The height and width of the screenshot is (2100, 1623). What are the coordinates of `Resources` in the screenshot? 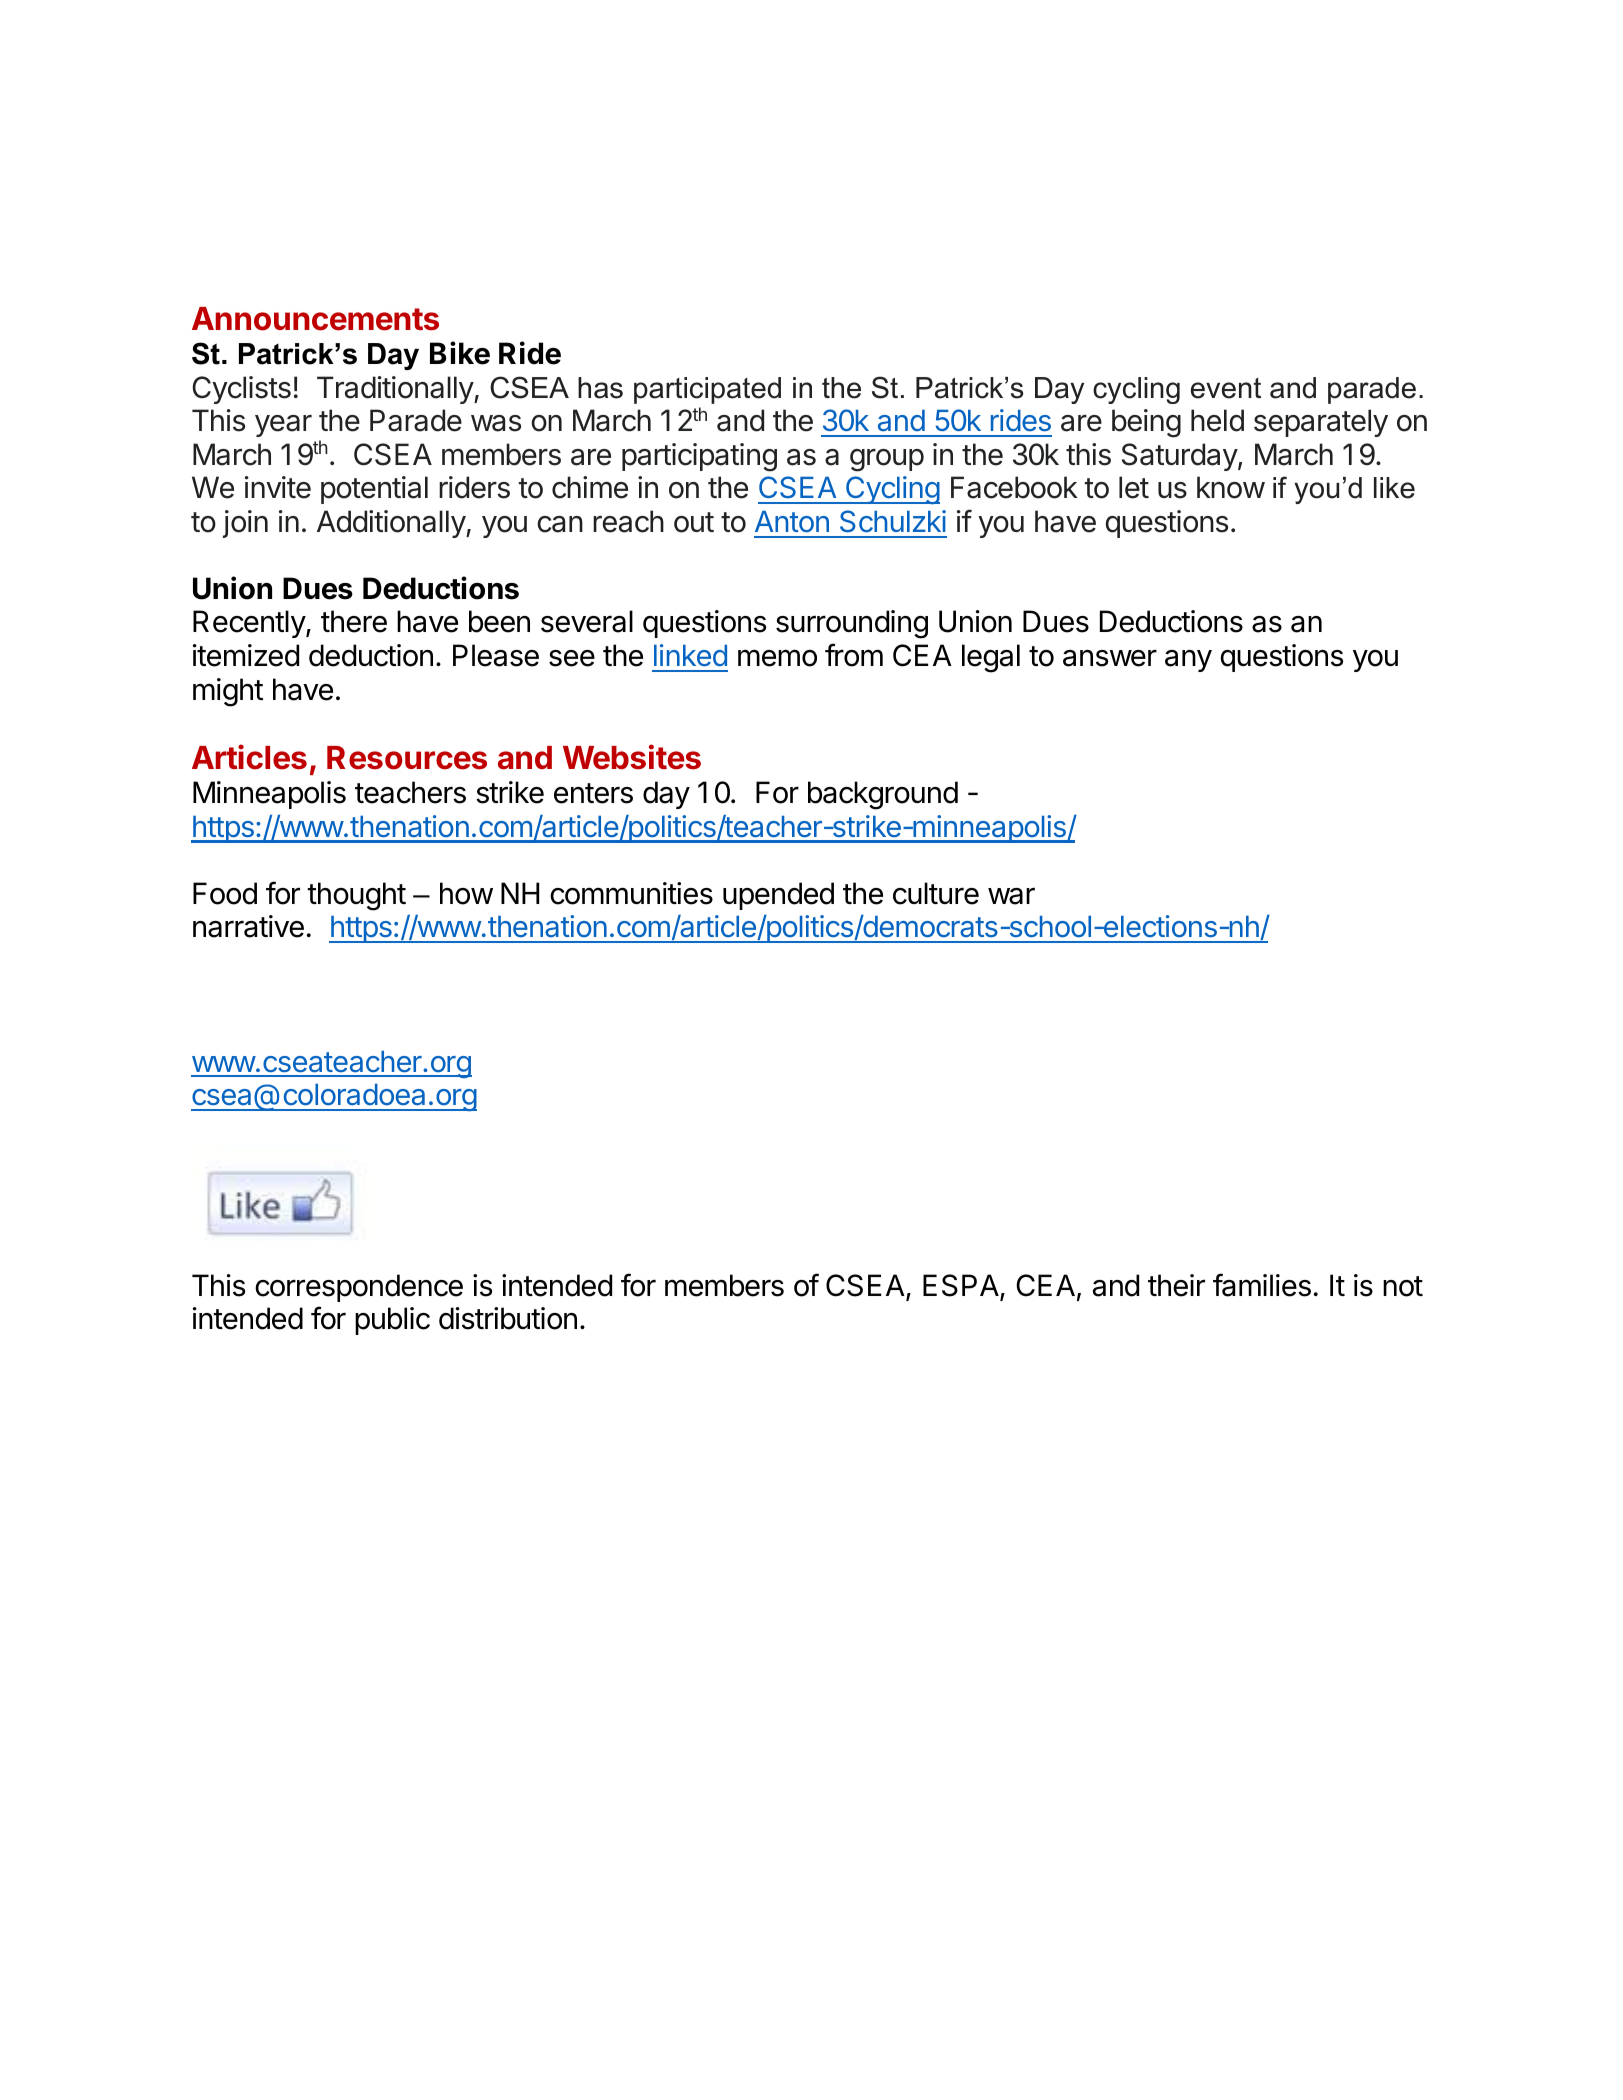 It's located at (407, 758).
